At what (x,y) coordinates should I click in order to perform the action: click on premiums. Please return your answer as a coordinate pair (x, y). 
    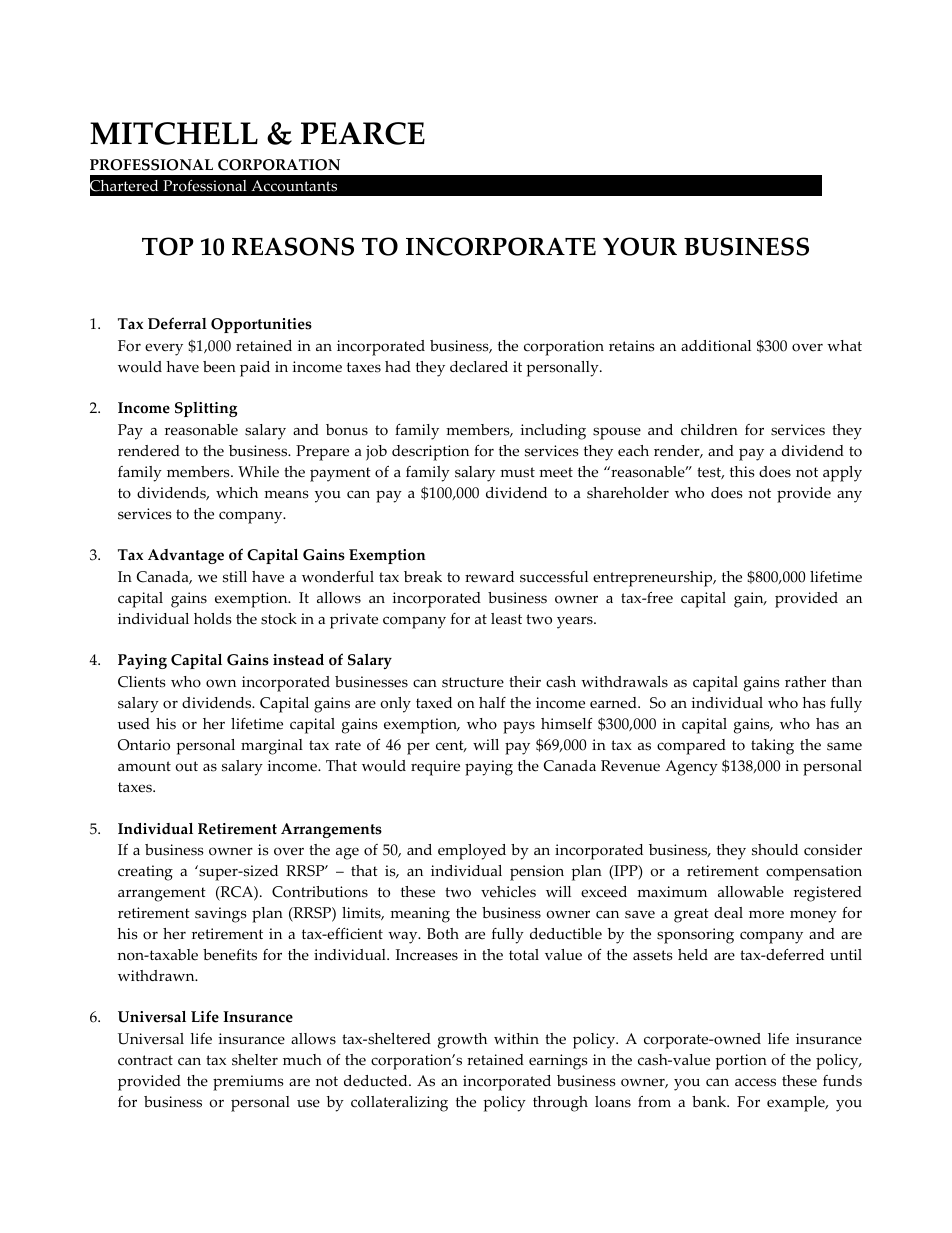
    Looking at the image, I should click on (248, 1083).
